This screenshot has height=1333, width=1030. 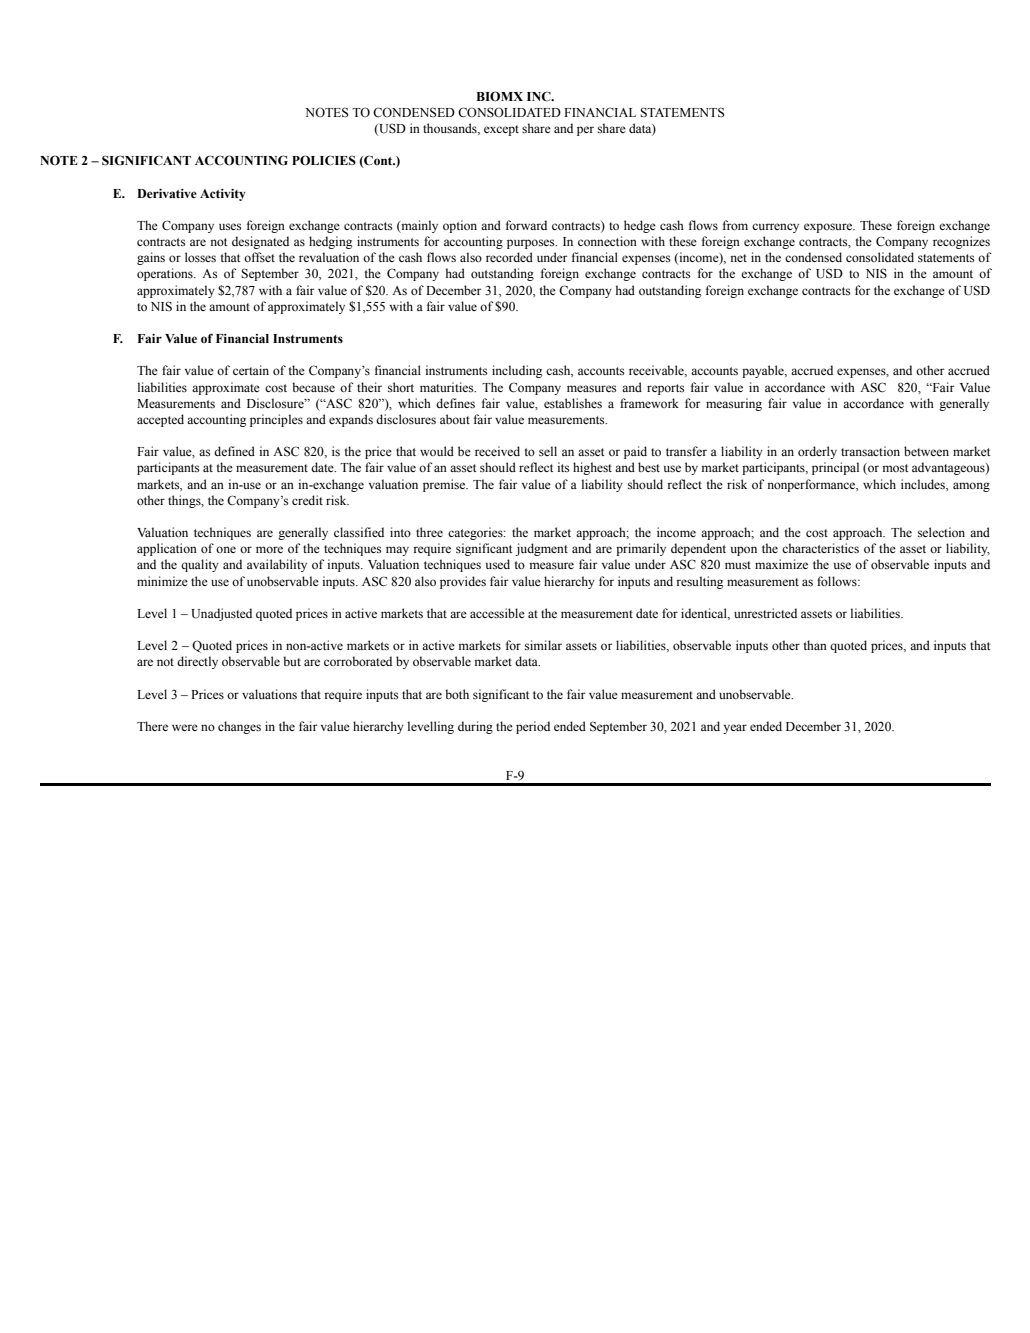 What do you see at coordinates (548, 451) in the screenshot?
I see `sell` at bounding box center [548, 451].
